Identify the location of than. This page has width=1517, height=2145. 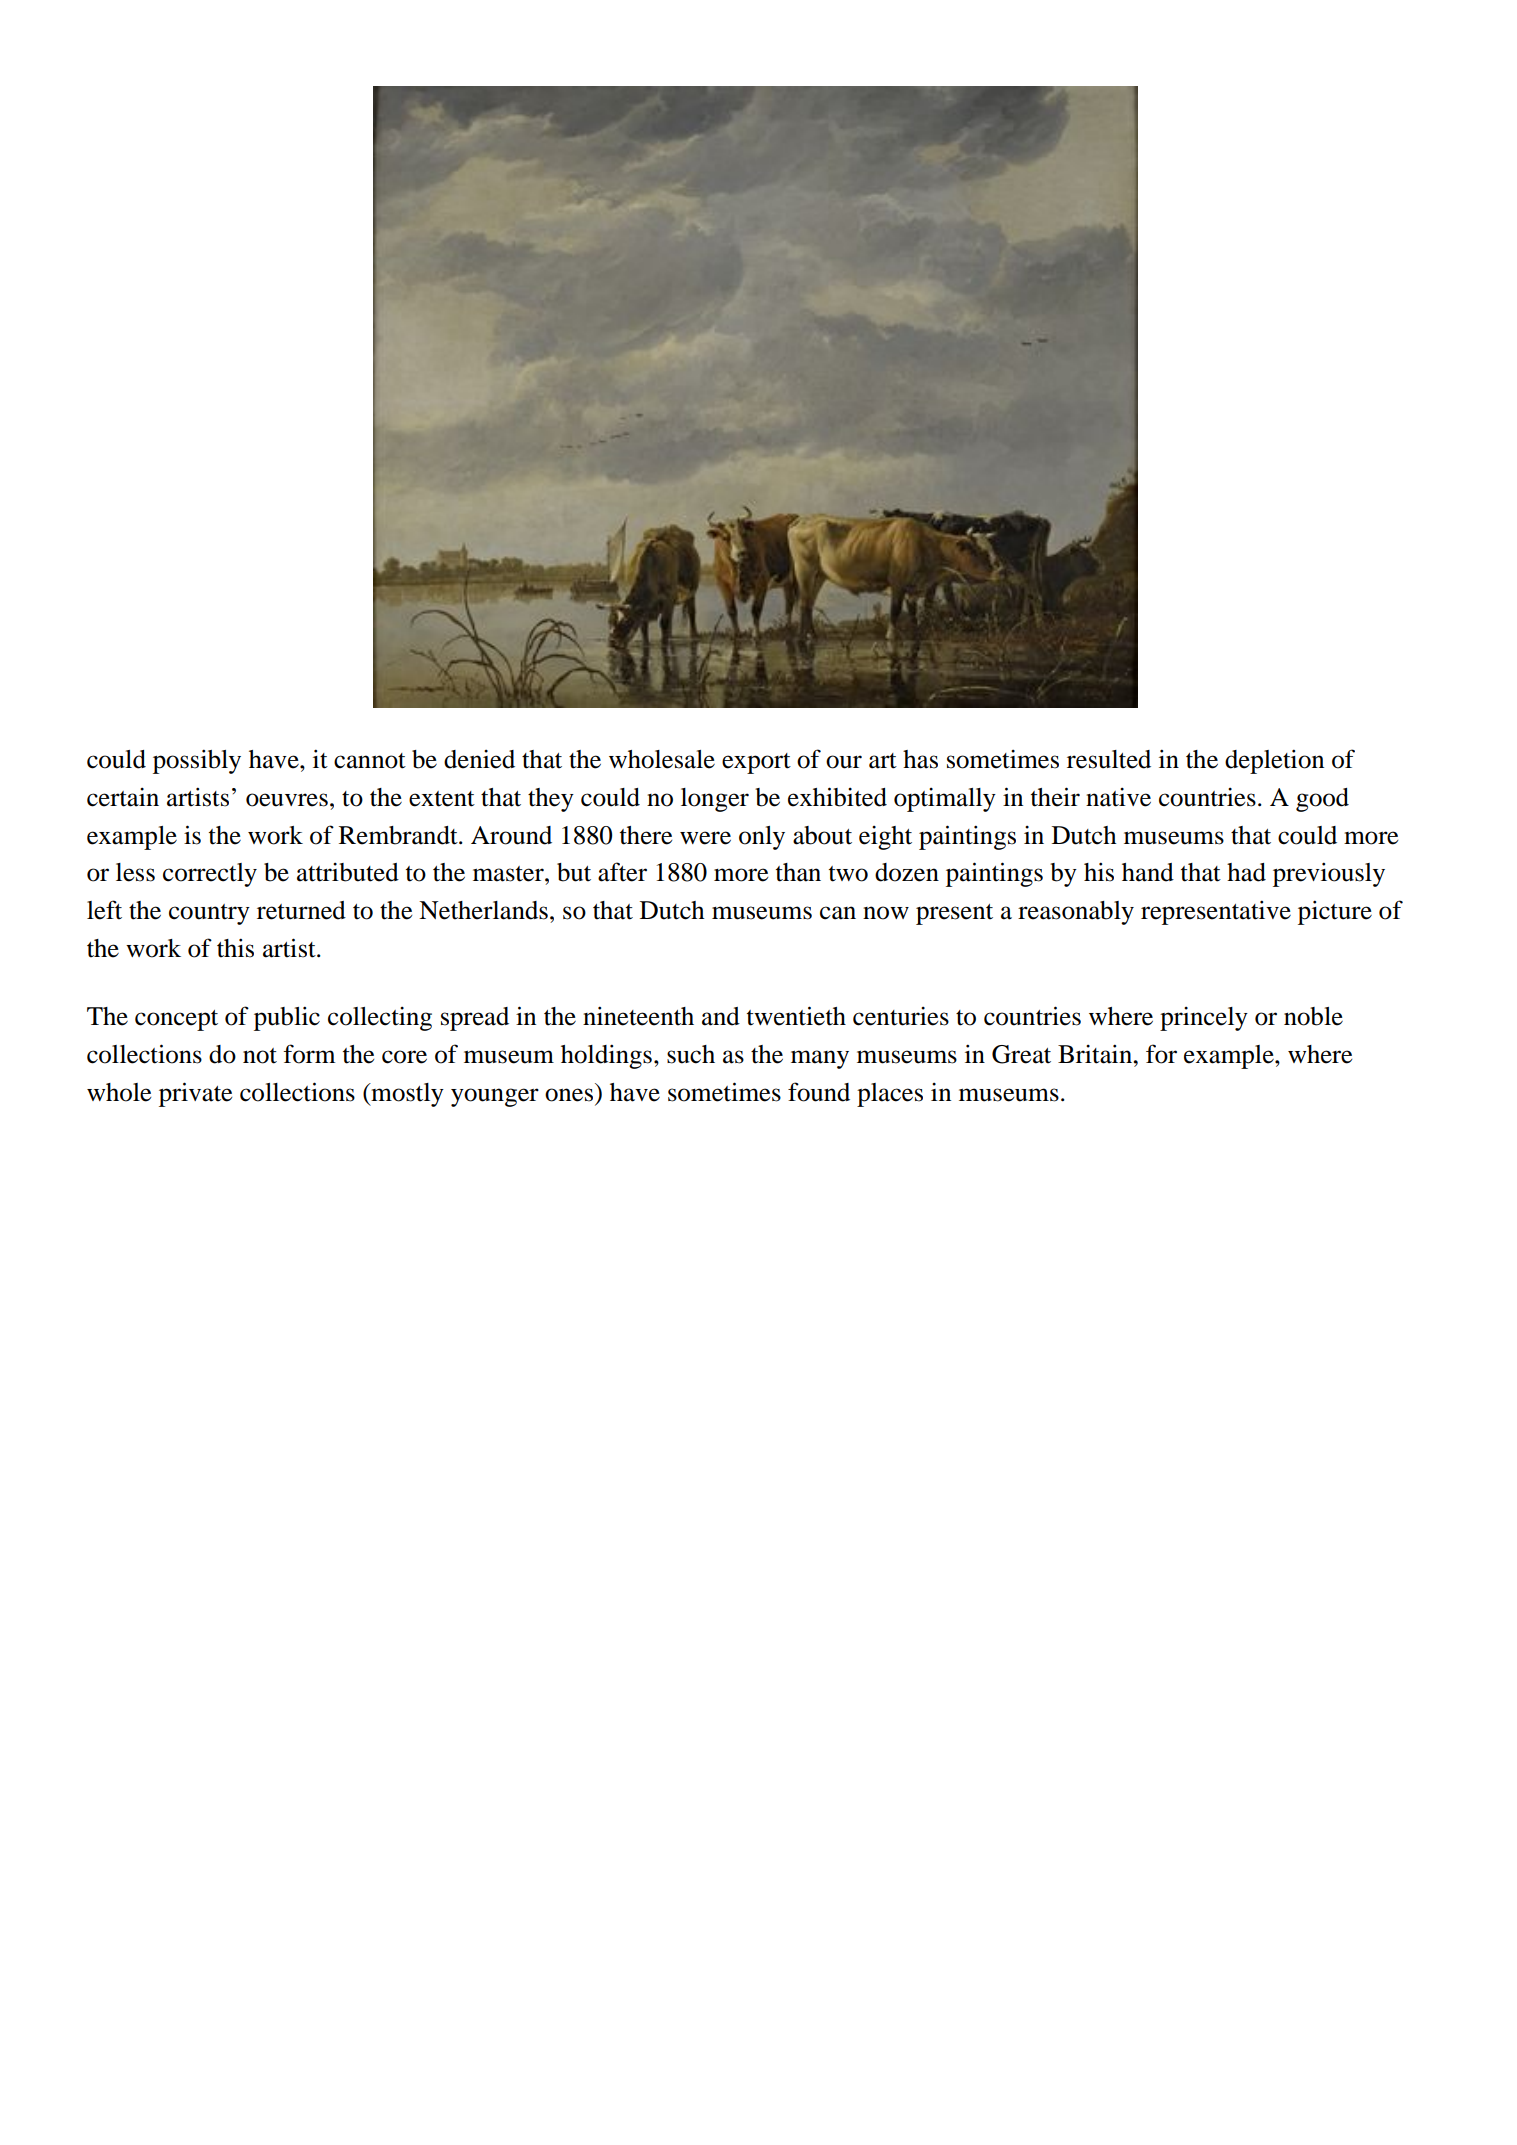
(798, 872).
